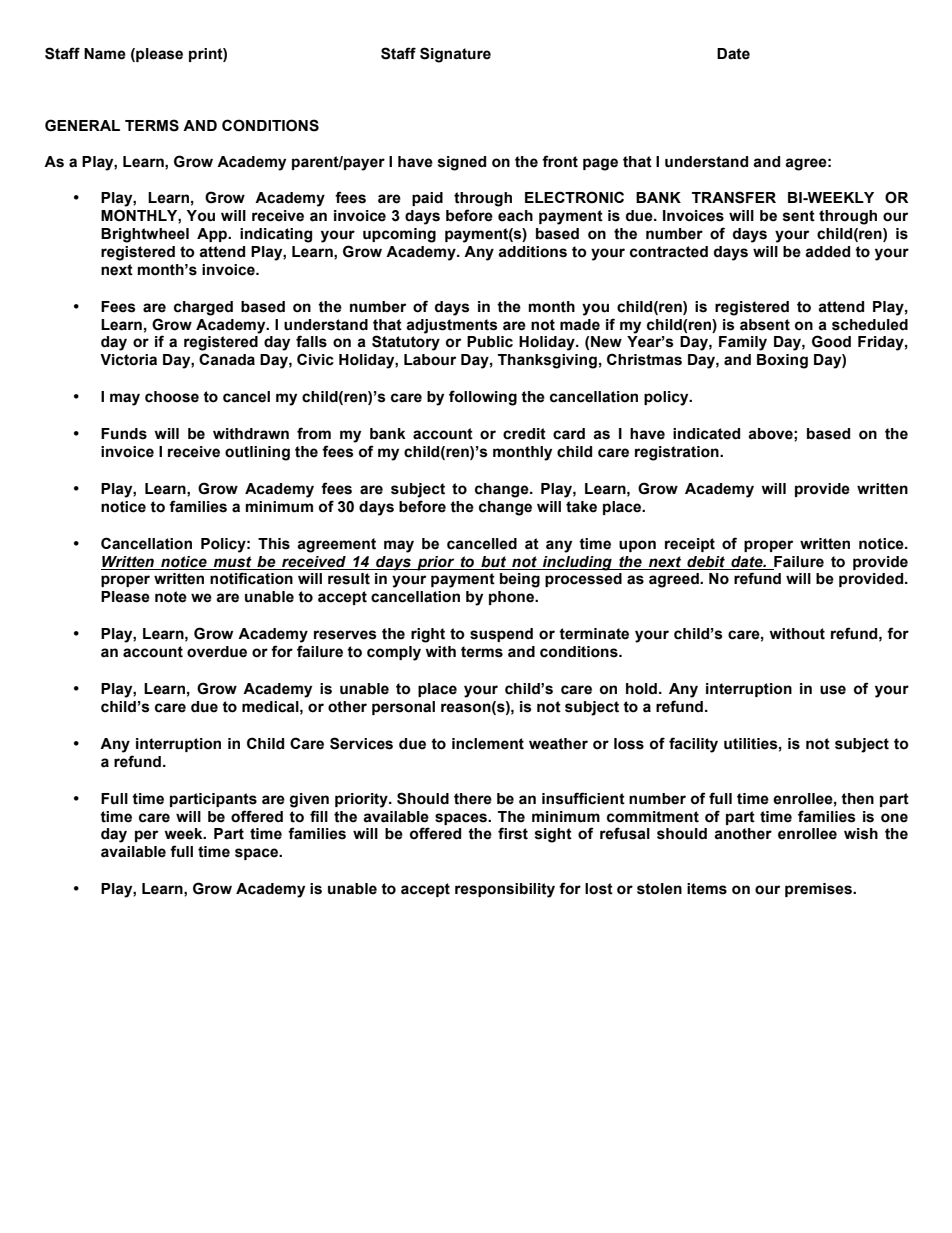 The height and width of the page is (1233, 952). I want to click on Name, so click(105, 54).
